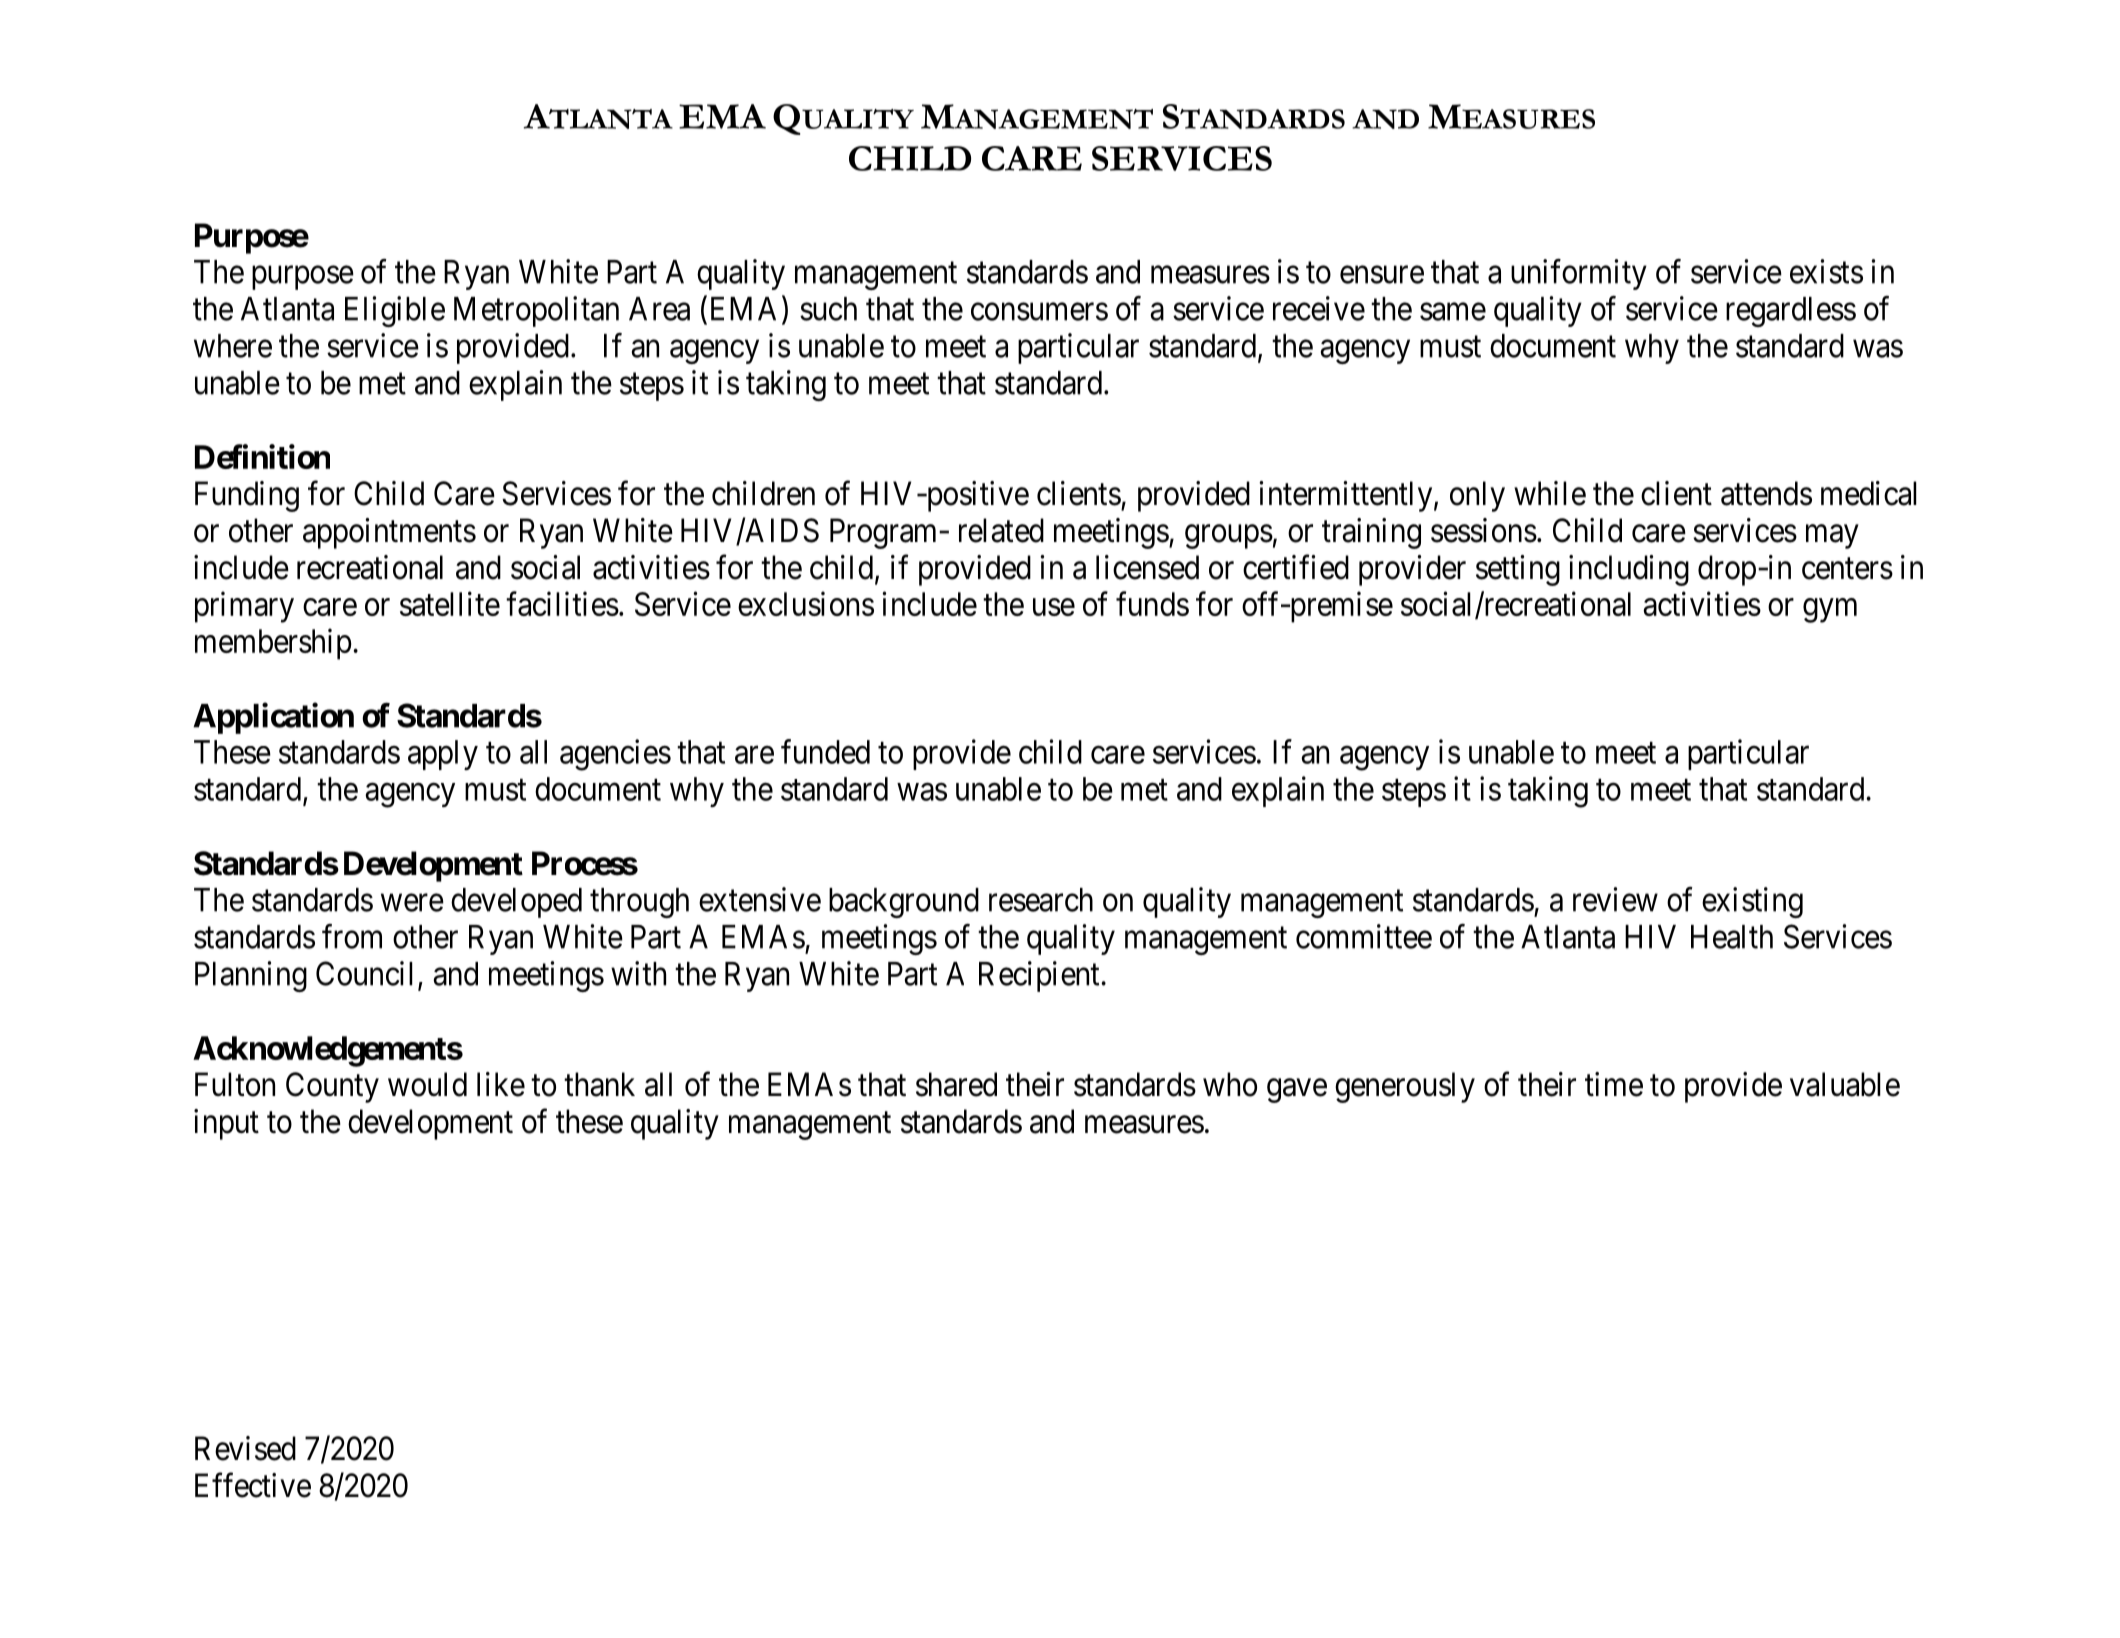  I want to click on were, so click(412, 903).
